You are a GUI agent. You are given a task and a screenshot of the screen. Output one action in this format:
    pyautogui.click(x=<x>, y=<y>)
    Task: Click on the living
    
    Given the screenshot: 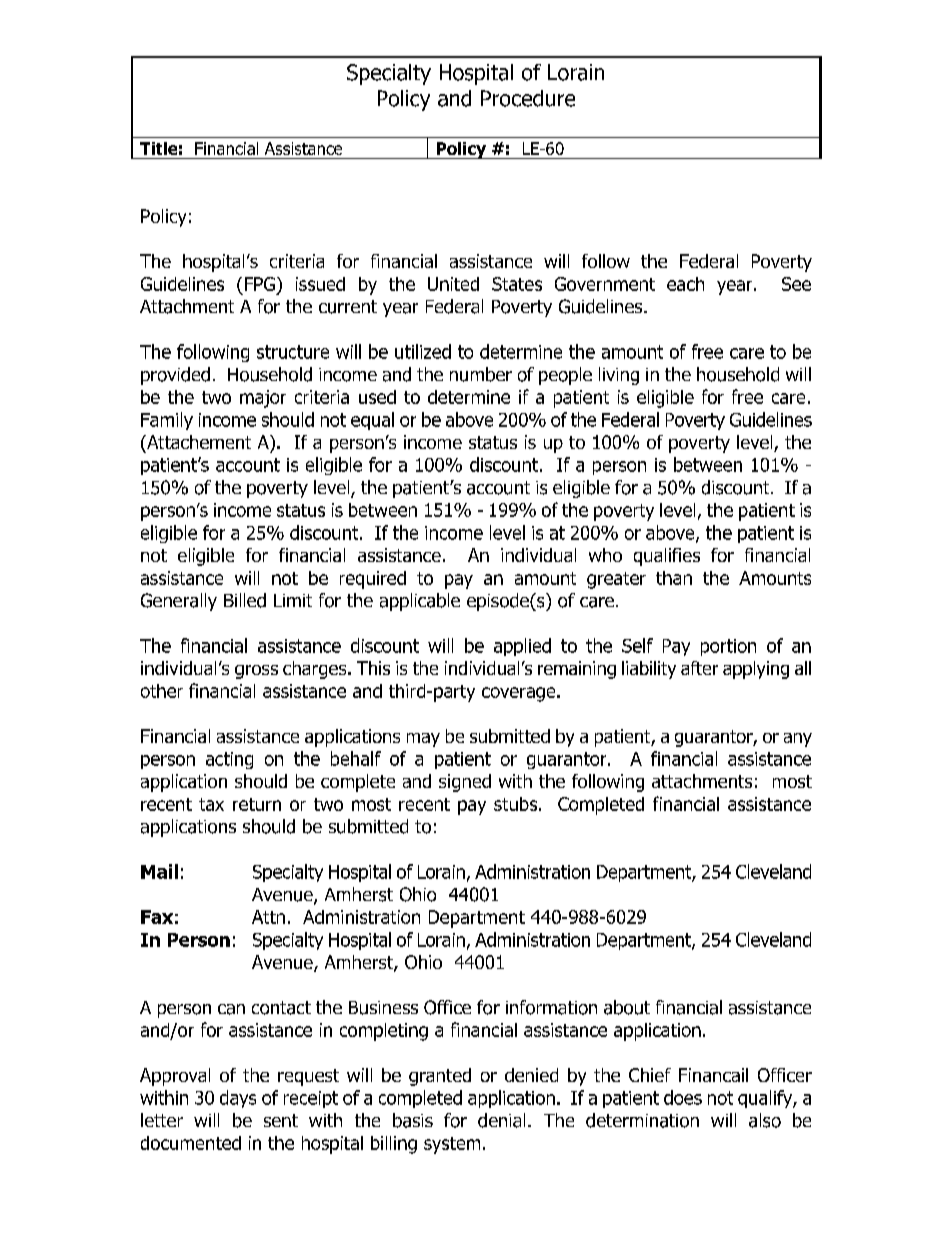 What is the action you would take?
    pyautogui.click(x=619, y=376)
